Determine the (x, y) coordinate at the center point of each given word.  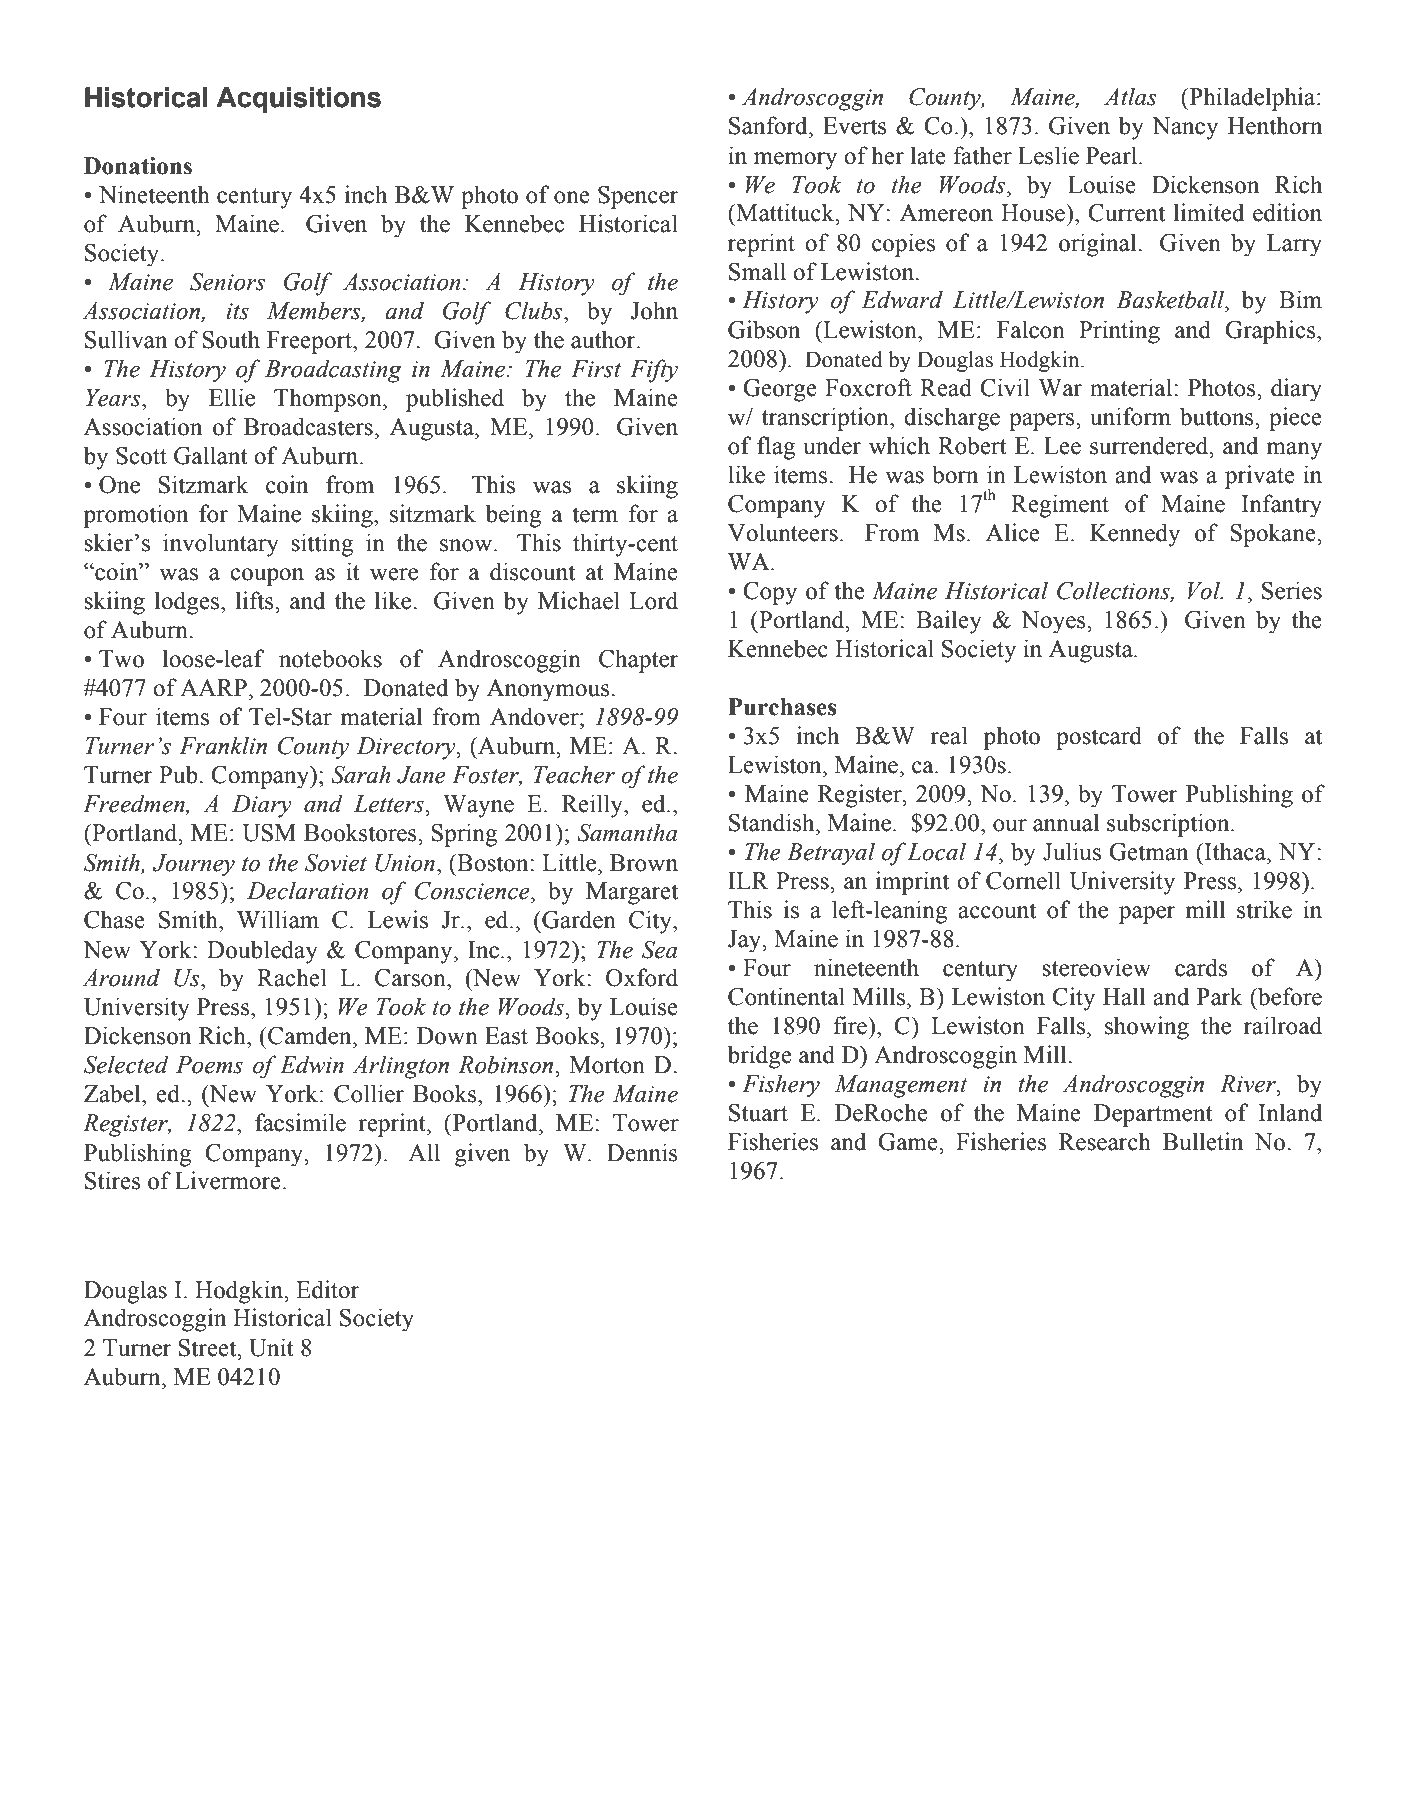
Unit (271, 1347)
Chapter (638, 661)
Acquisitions (298, 100)
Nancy (1185, 128)
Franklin (223, 745)
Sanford (769, 125)
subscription (1169, 825)
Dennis (642, 1152)
